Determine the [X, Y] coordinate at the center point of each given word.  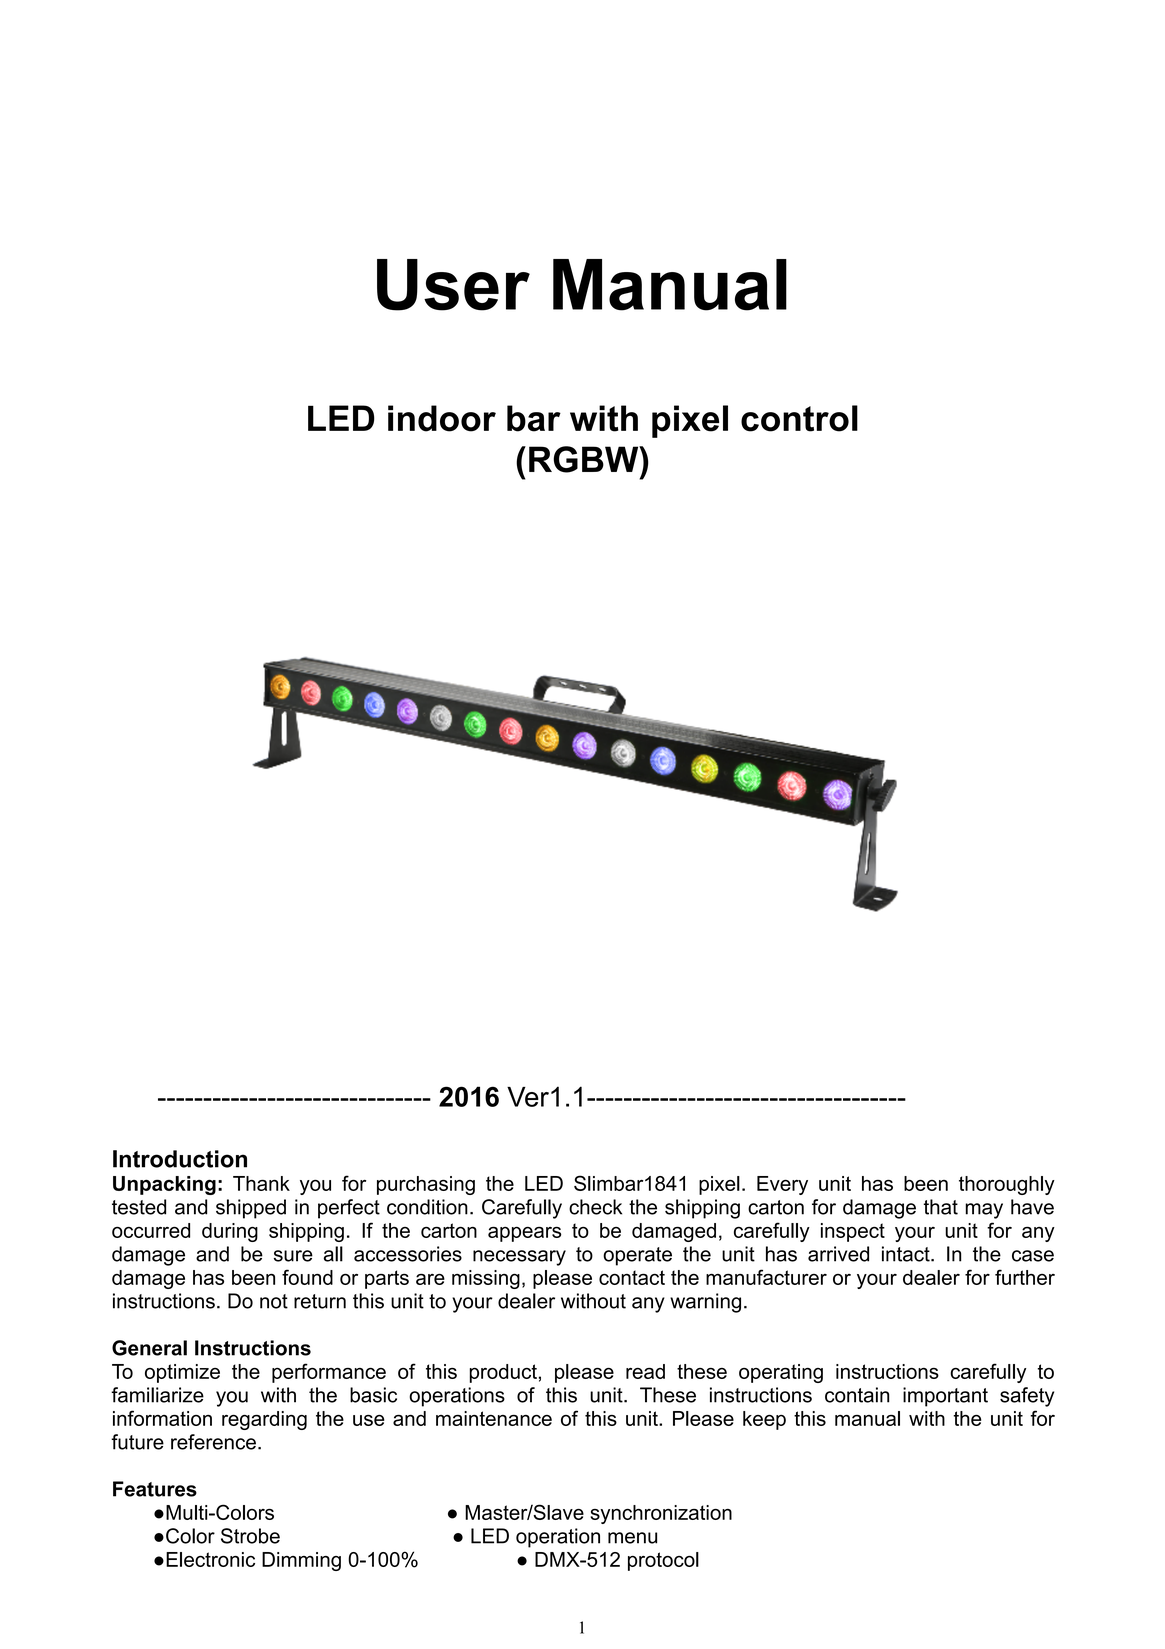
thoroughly [1007, 1185]
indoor [442, 418]
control [799, 418]
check [595, 1207]
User [453, 285]
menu [632, 1538]
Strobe [250, 1536]
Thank [261, 1183]
